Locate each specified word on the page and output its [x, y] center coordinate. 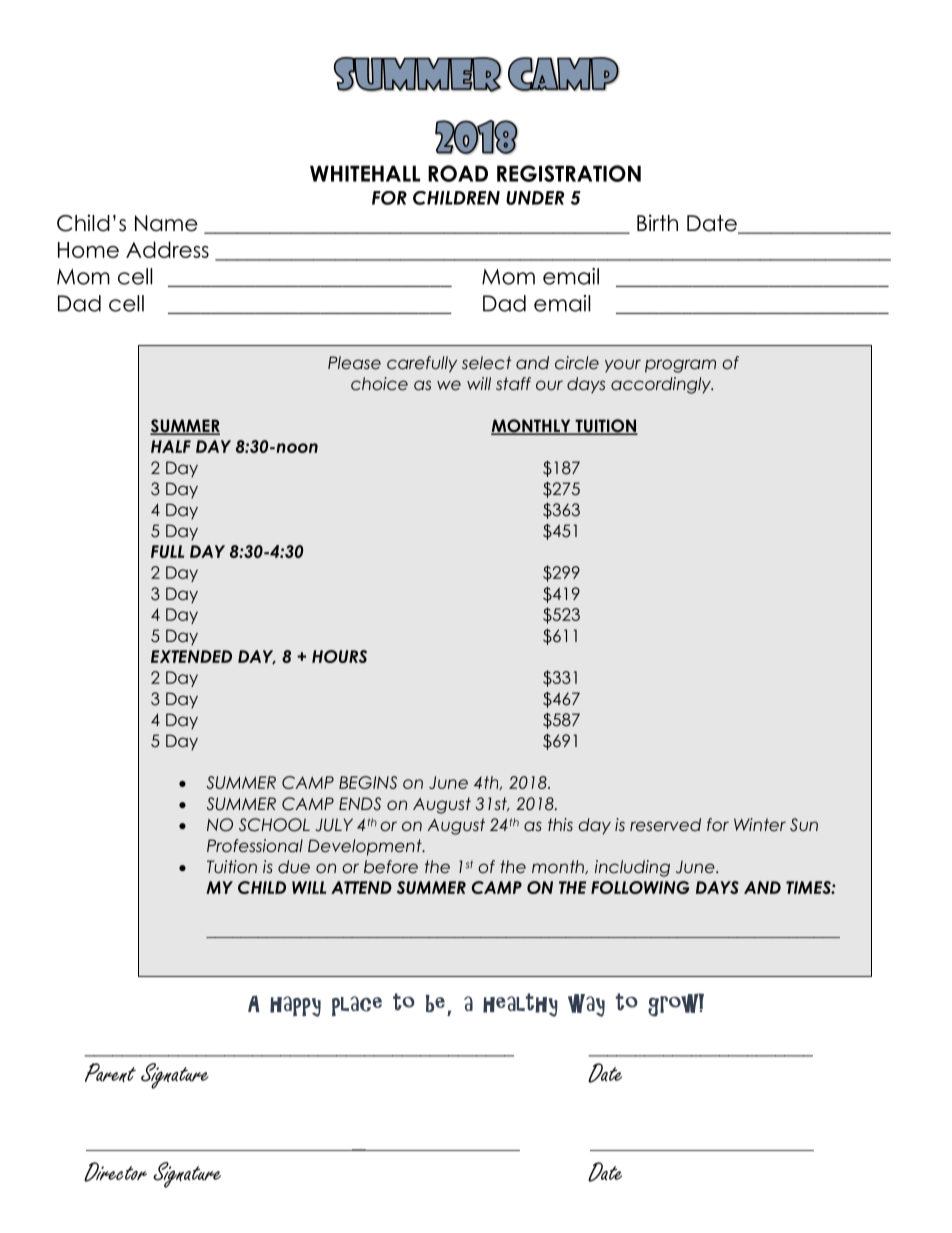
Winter [760, 824]
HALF [171, 446]
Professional [255, 846]
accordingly [662, 385]
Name [166, 223]
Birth [657, 222]
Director [115, 1172]
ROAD [458, 173]
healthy [520, 1005]
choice [379, 384]
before [391, 866]
